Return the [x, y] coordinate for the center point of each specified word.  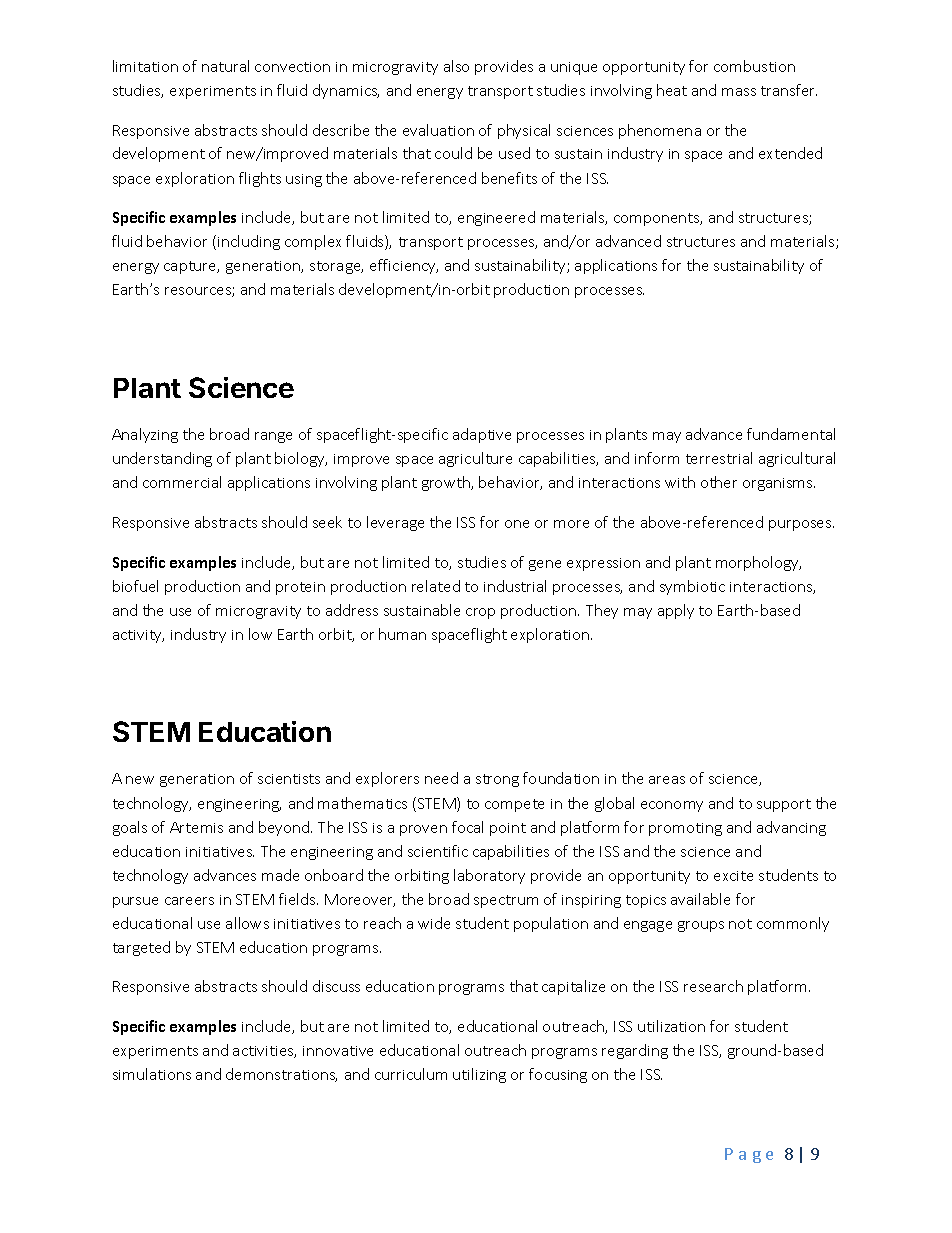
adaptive [482, 435]
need [441, 778]
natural [225, 66]
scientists [289, 779]
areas [667, 780]
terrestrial [719, 458]
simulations [152, 1074]
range [273, 437]
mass [739, 92]
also [456, 66]
